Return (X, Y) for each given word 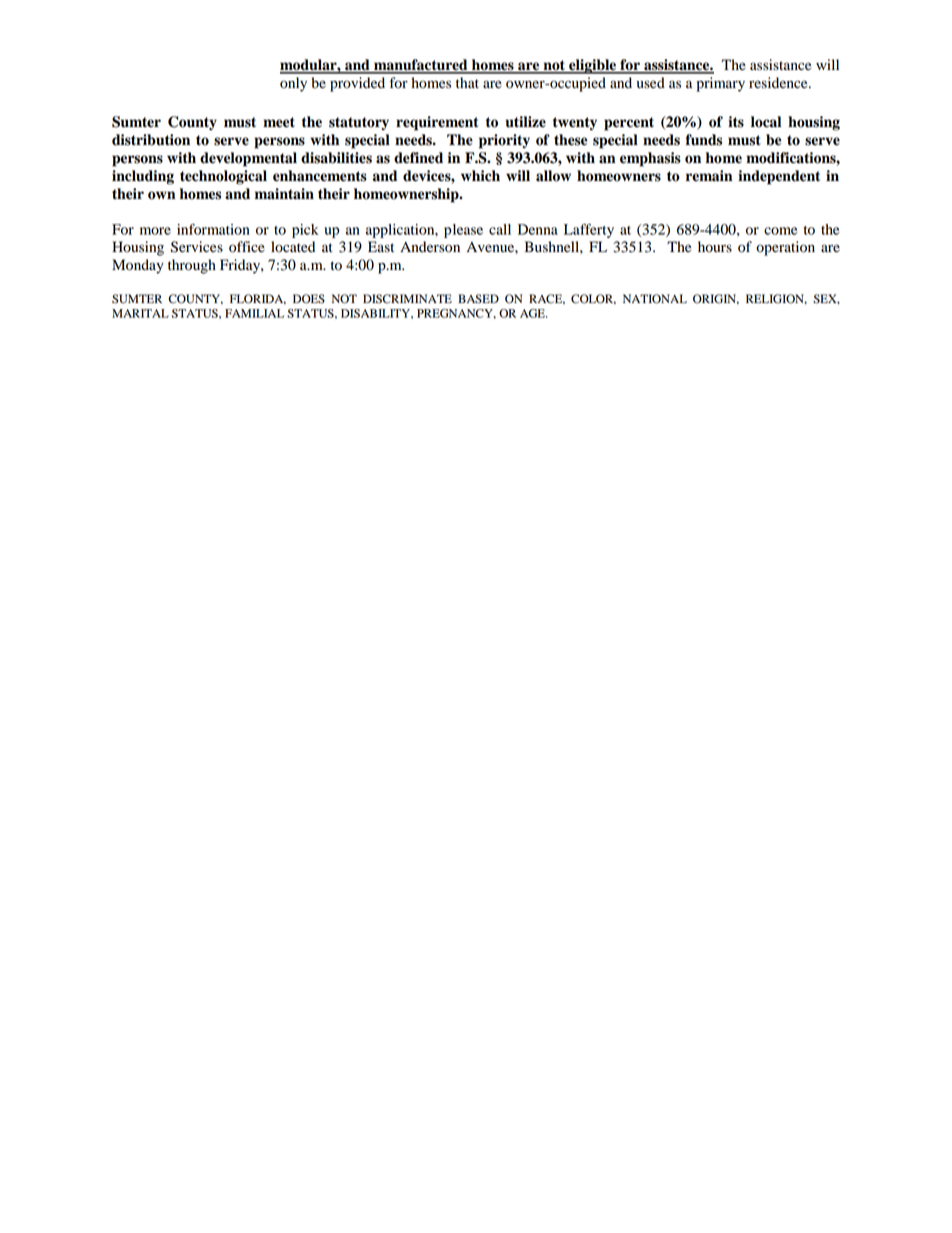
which (480, 176)
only (293, 84)
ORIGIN (716, 299)
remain (709, 176)
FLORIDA (258, 299)
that (467, 82)
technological (223, 177)
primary (721, 84)
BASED (478, 299)
